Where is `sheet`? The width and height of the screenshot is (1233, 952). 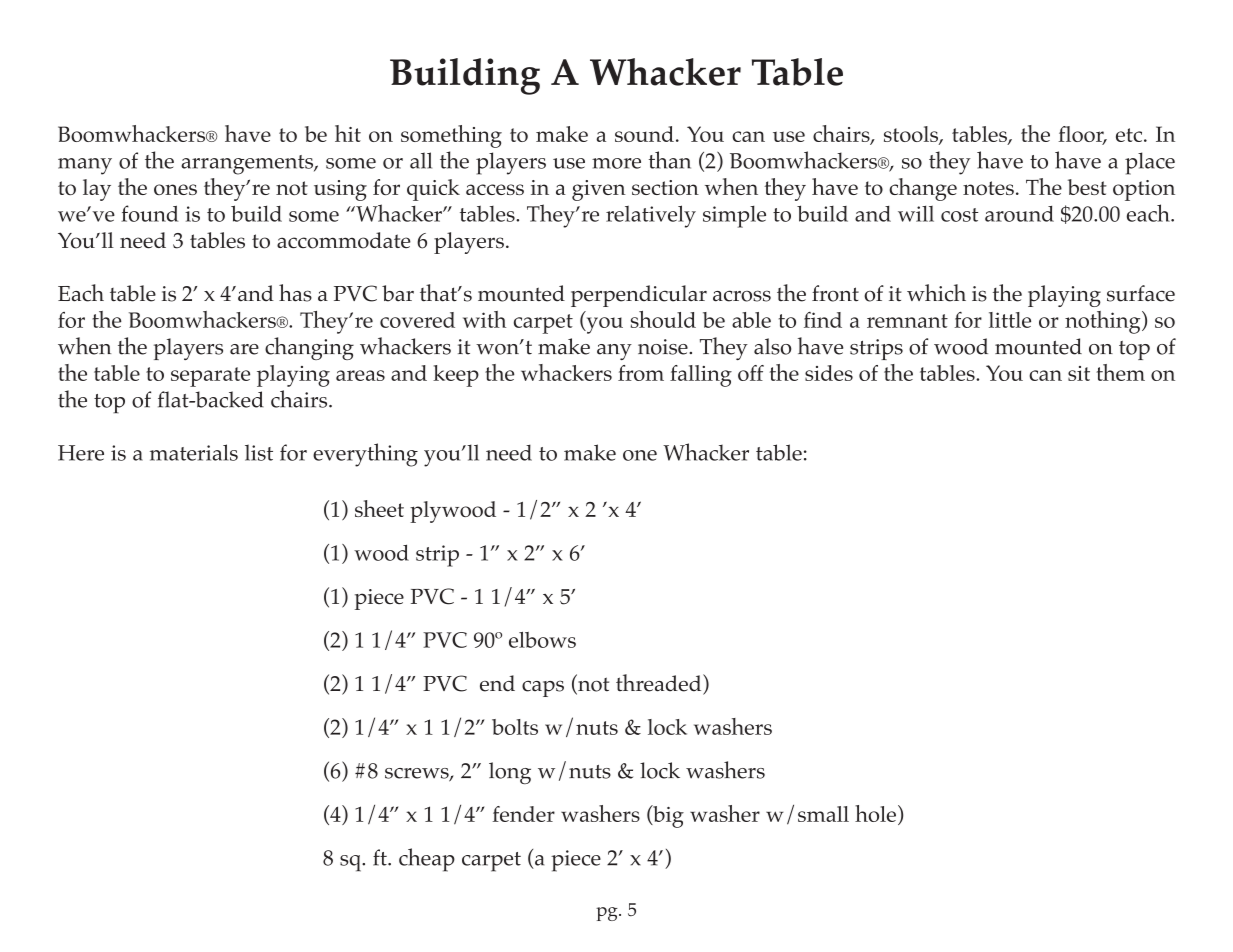
sheet is located at coordinates (379, 508).
